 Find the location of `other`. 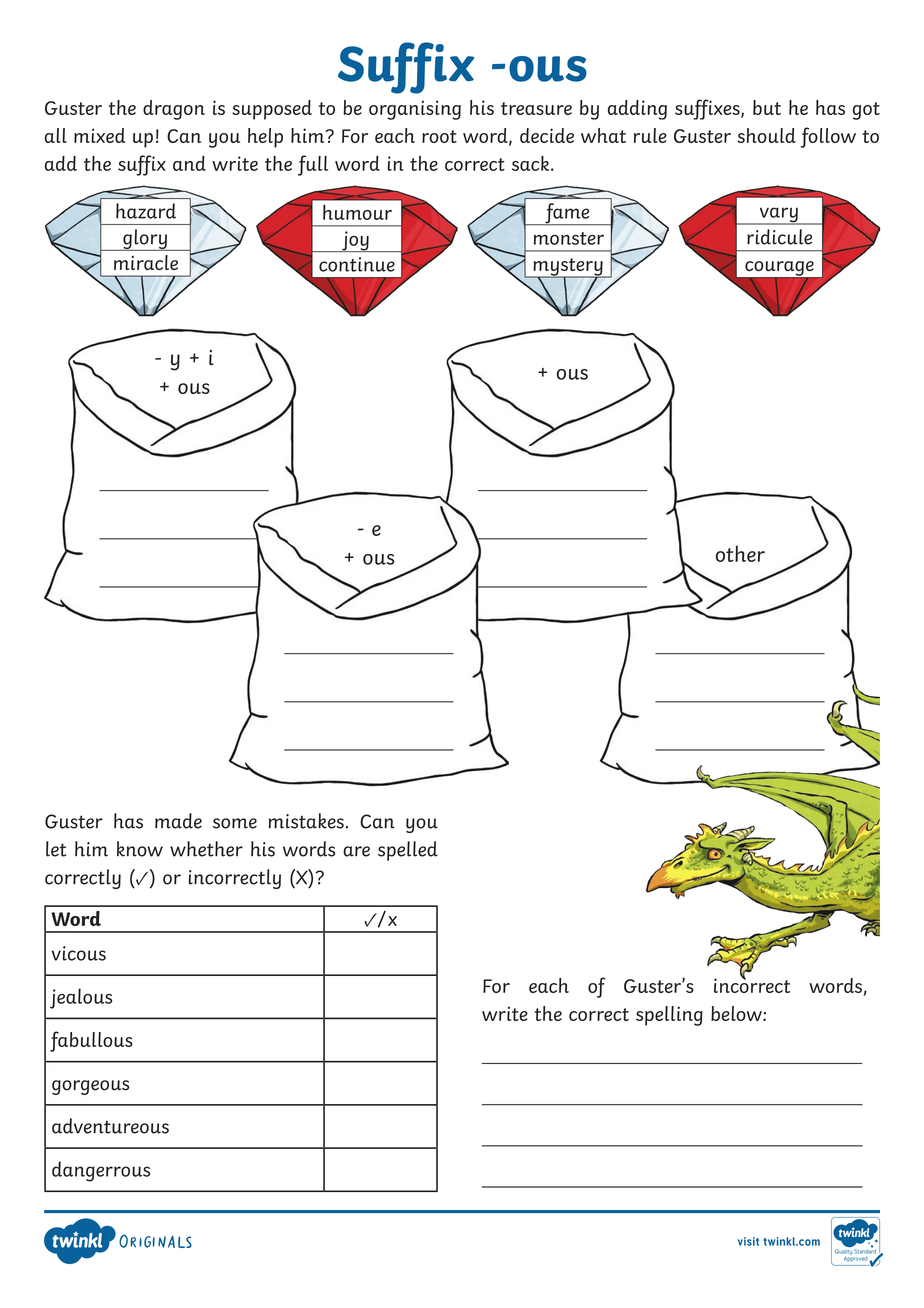

other is located at coordinates (740, 553).
